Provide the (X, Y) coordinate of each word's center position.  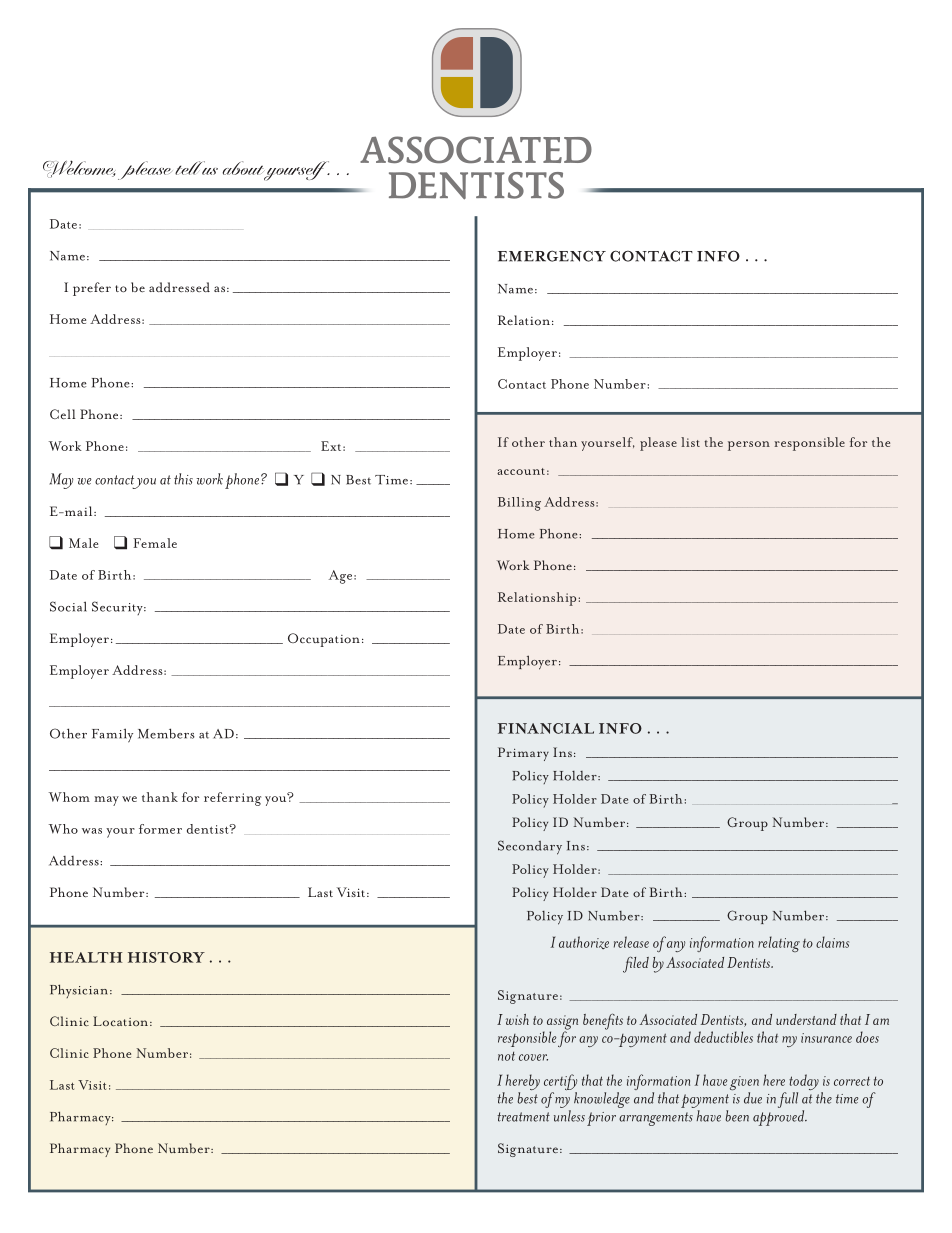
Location (122, 1021)
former (160, 829)
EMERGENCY (552, 256)
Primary (523, 754)
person (749, 446)
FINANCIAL (546, 728)
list (690, 442)
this (183, 479)
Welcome (81, 170)
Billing (519, 504)
